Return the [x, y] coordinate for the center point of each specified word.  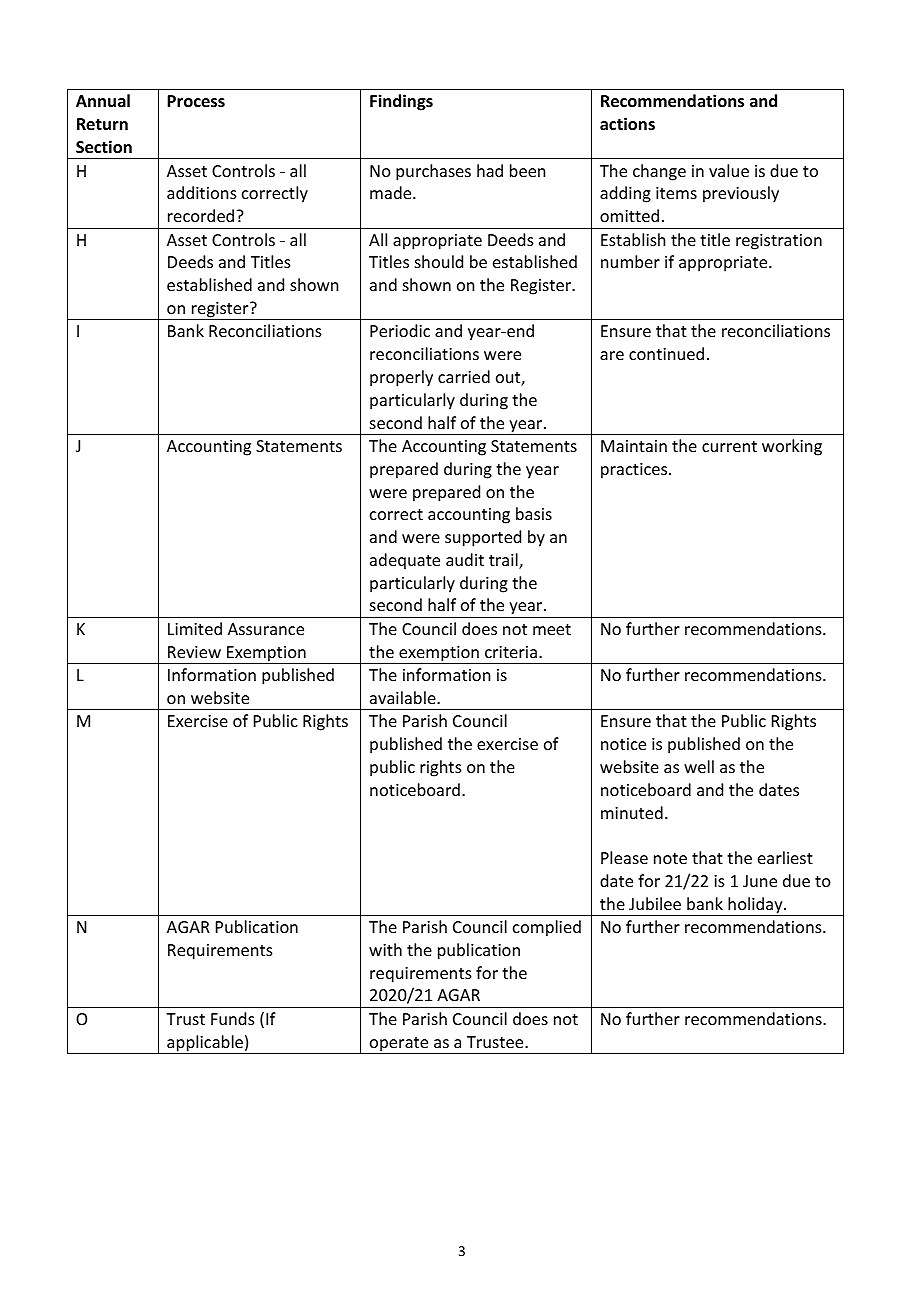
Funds [233, 1018]
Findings [401, 102]
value [729, 170]
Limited [195, 628]
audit [465, 559]
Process [196, 101]
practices [635, 471]
